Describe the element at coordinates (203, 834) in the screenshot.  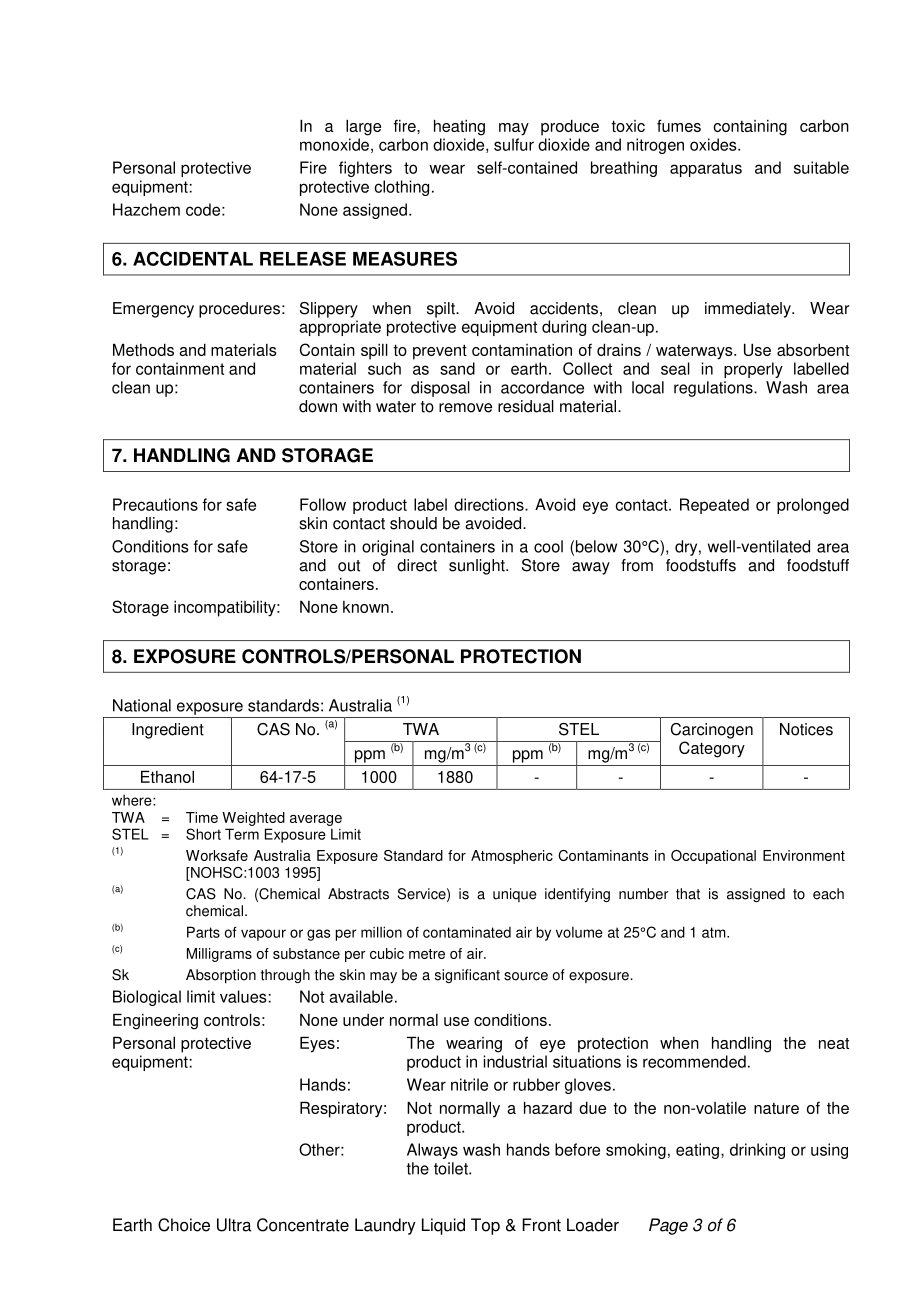
I see `Short` at that location.
